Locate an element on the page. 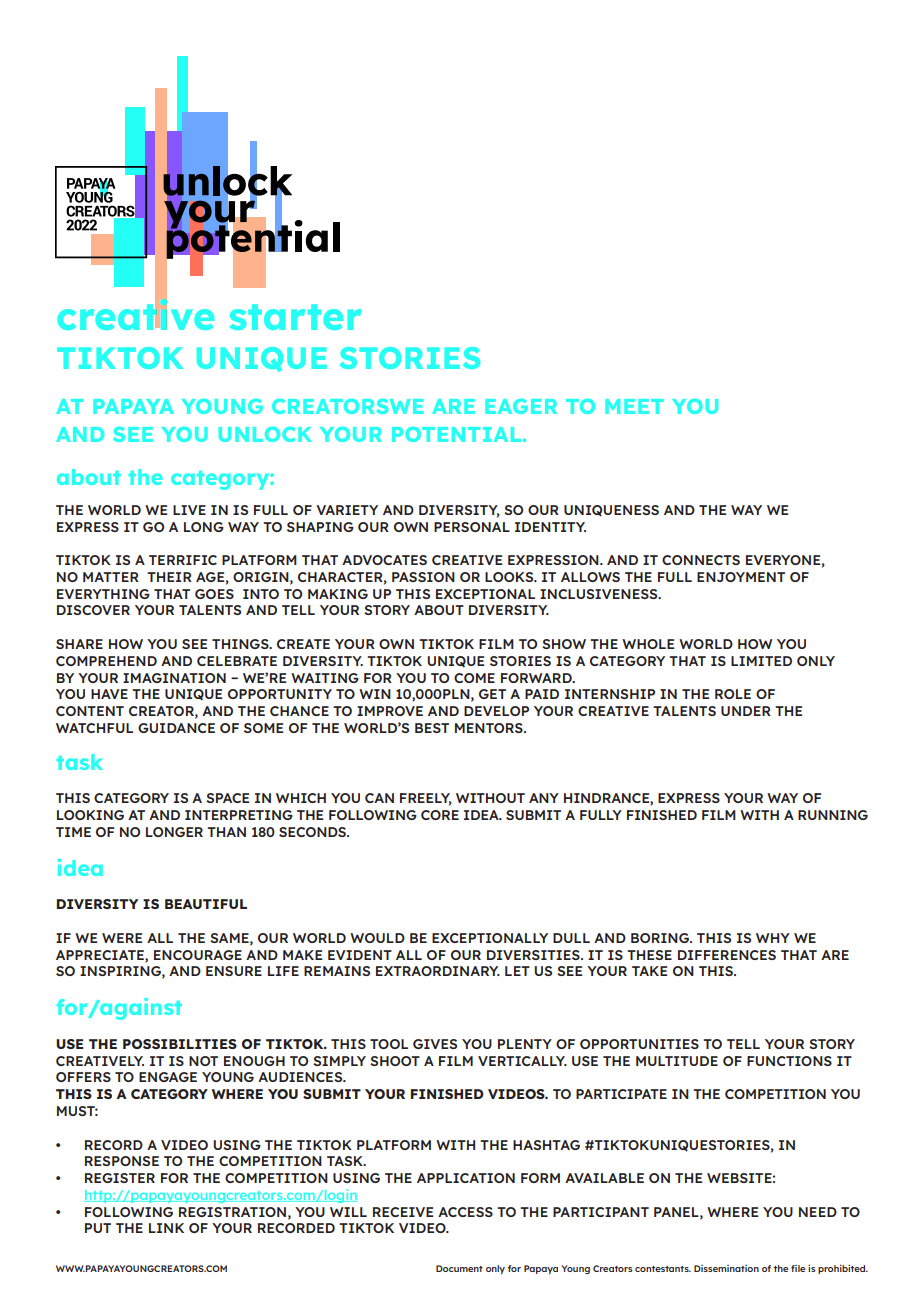  LINK is located at coordinates (166, 1228).
